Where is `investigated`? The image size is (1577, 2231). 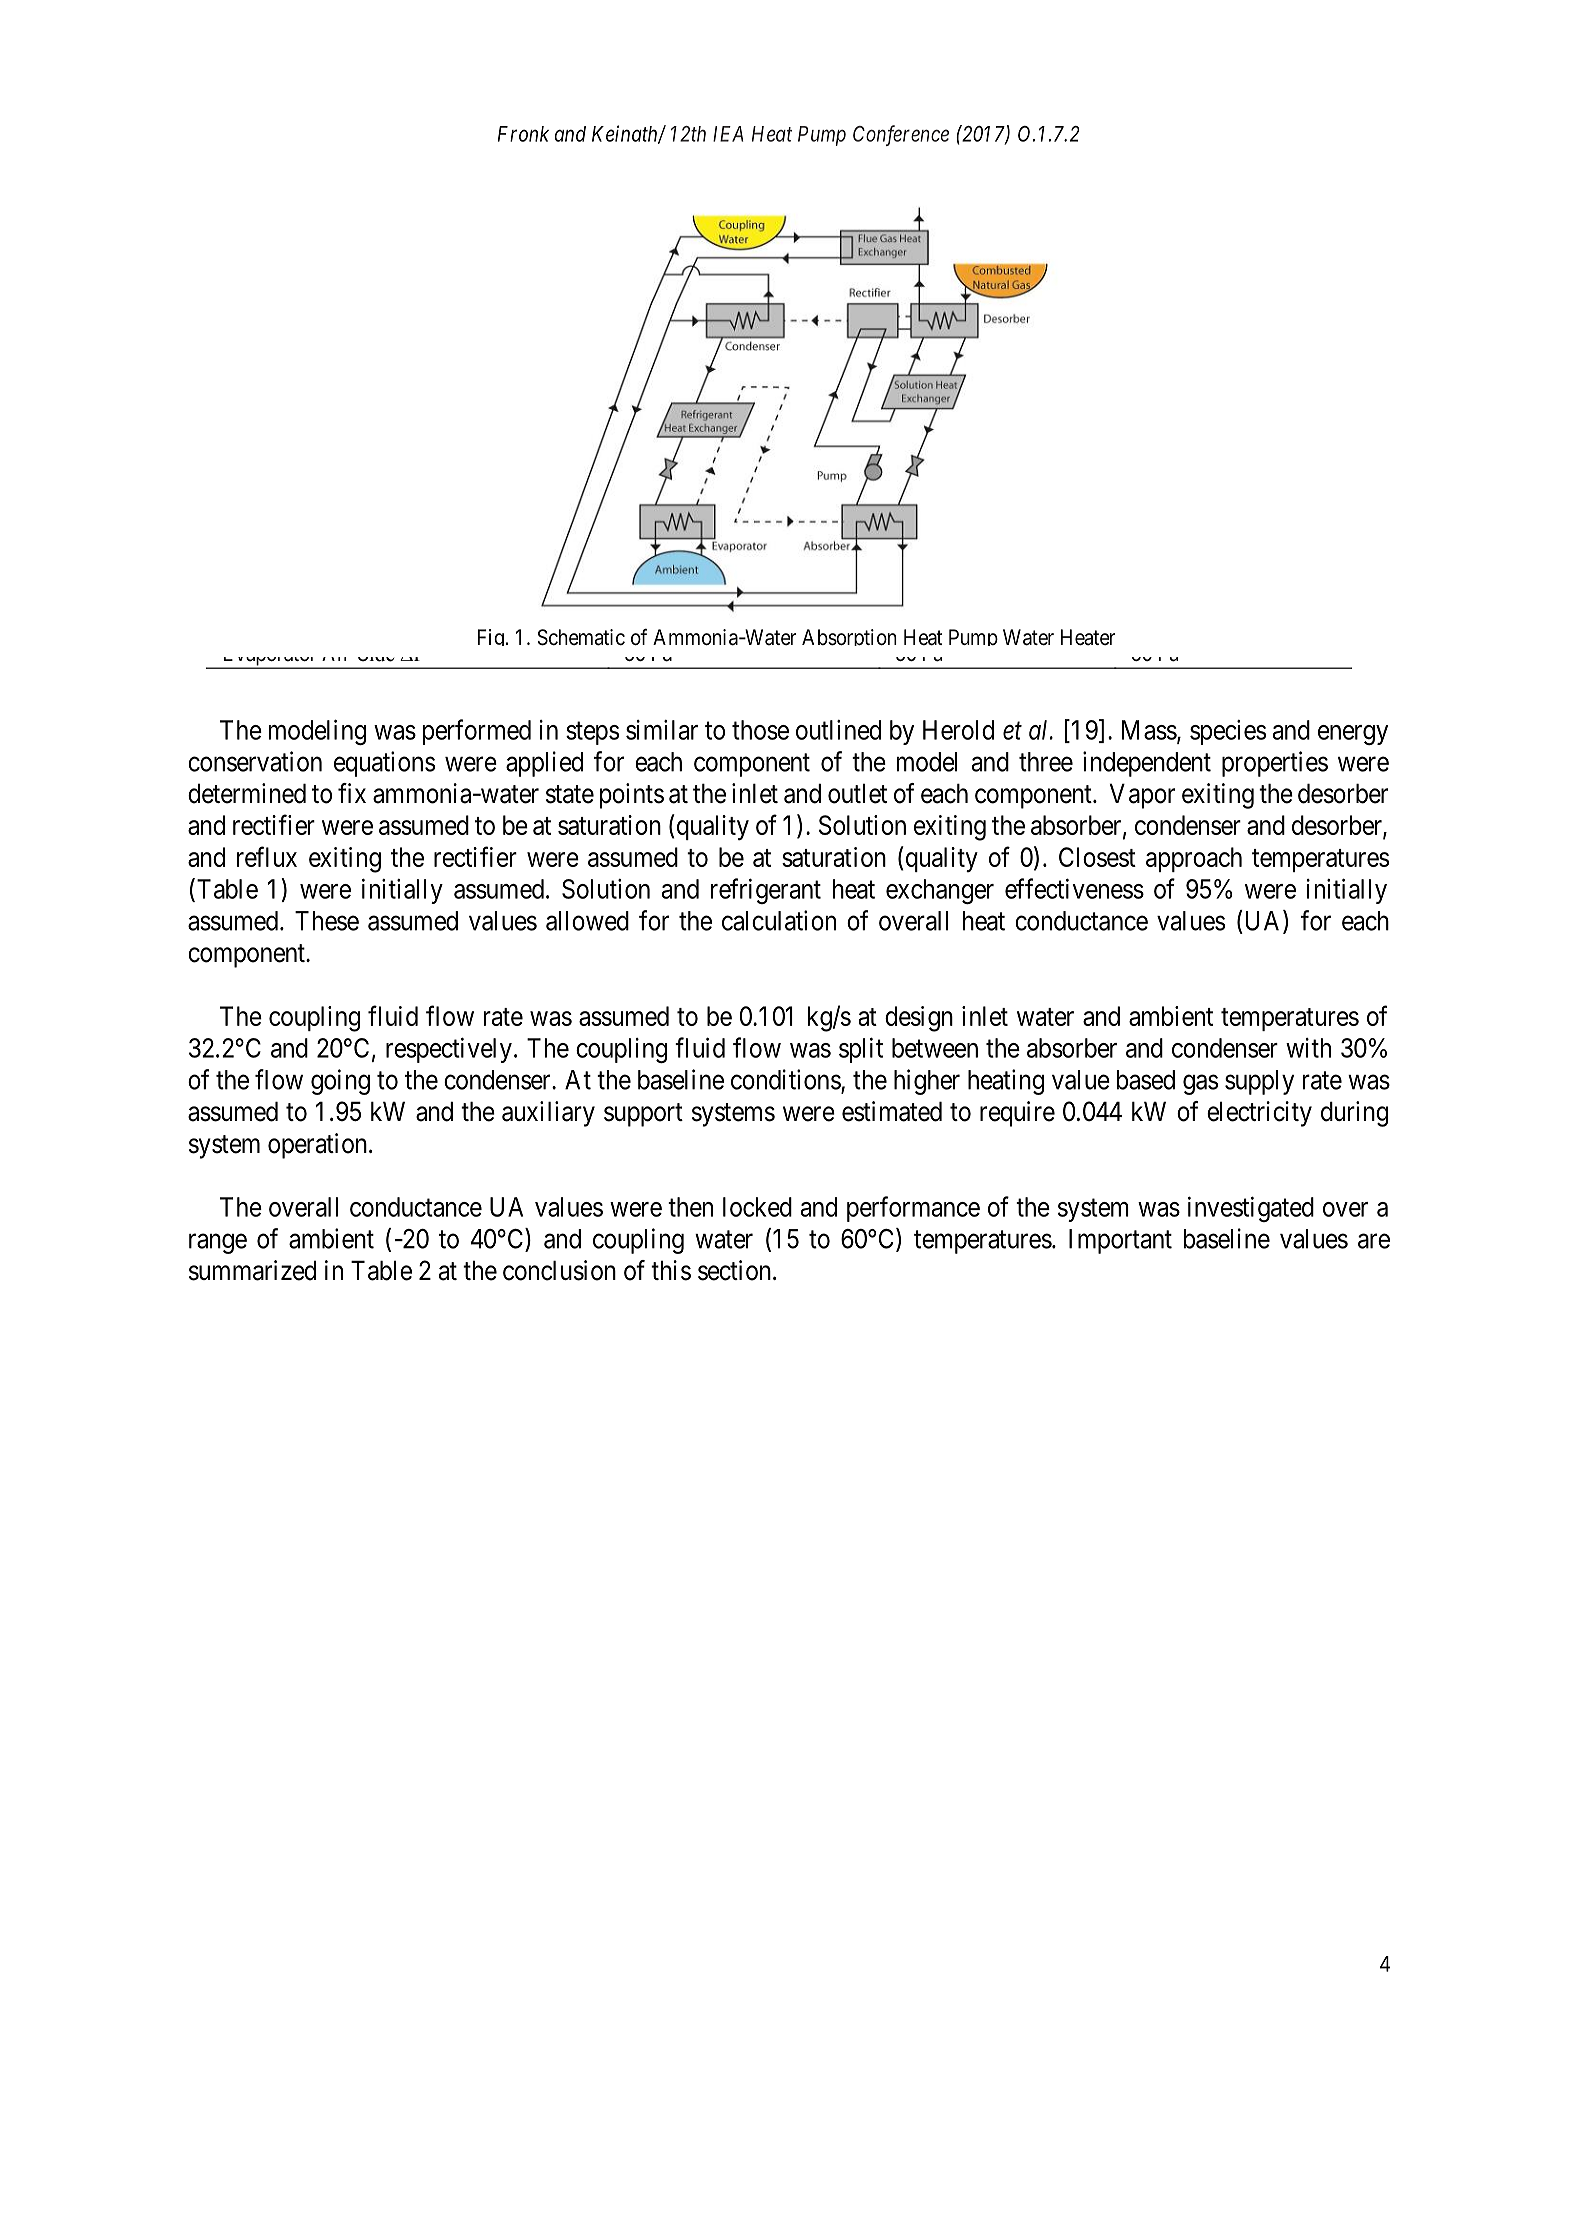 investigated is located at coordinates (1251, 1209).
